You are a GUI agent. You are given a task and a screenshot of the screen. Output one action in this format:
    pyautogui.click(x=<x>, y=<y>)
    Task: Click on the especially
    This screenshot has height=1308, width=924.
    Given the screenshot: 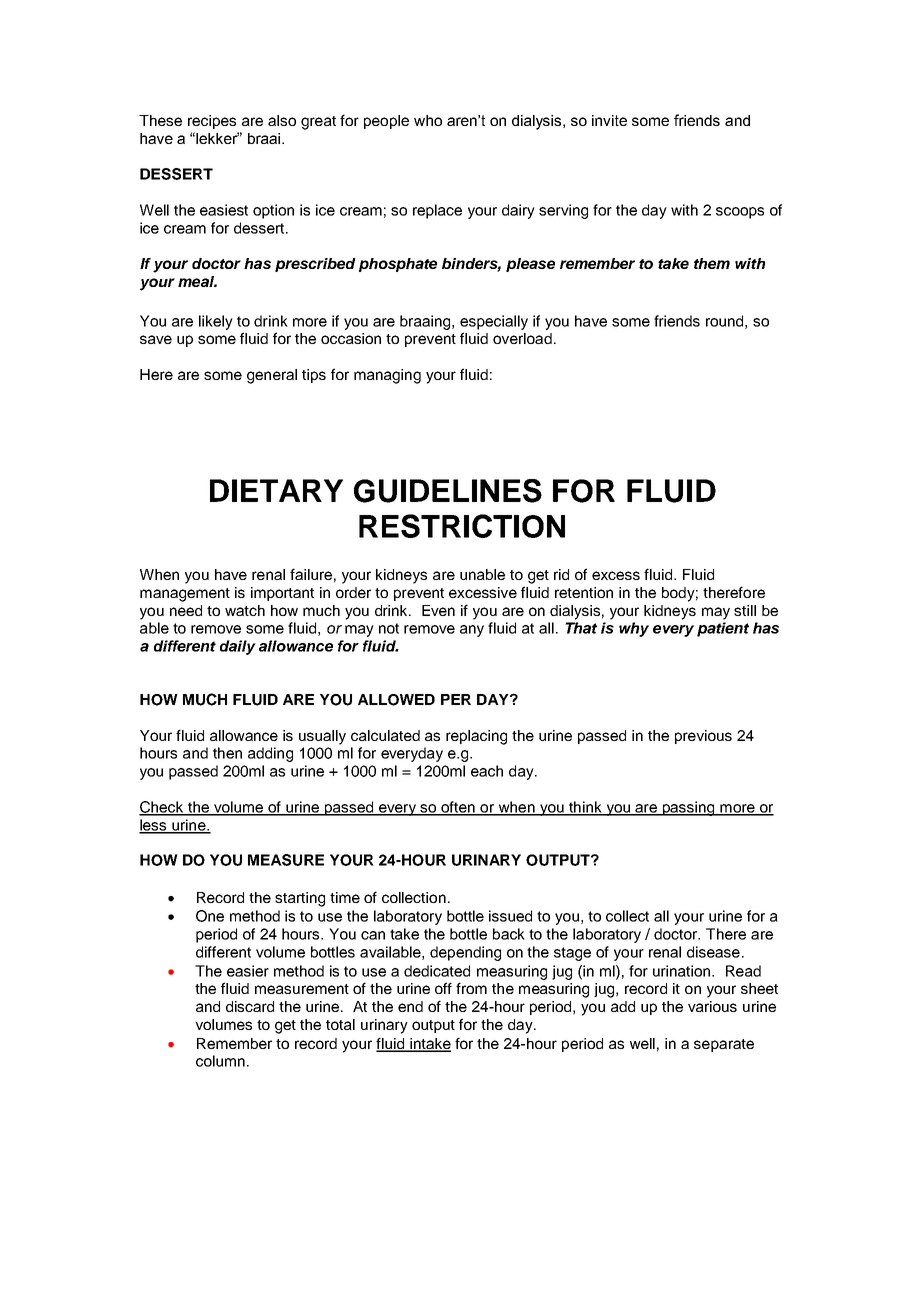 What is the action you would take?
    pyautogui.click(x=494, y=322)
